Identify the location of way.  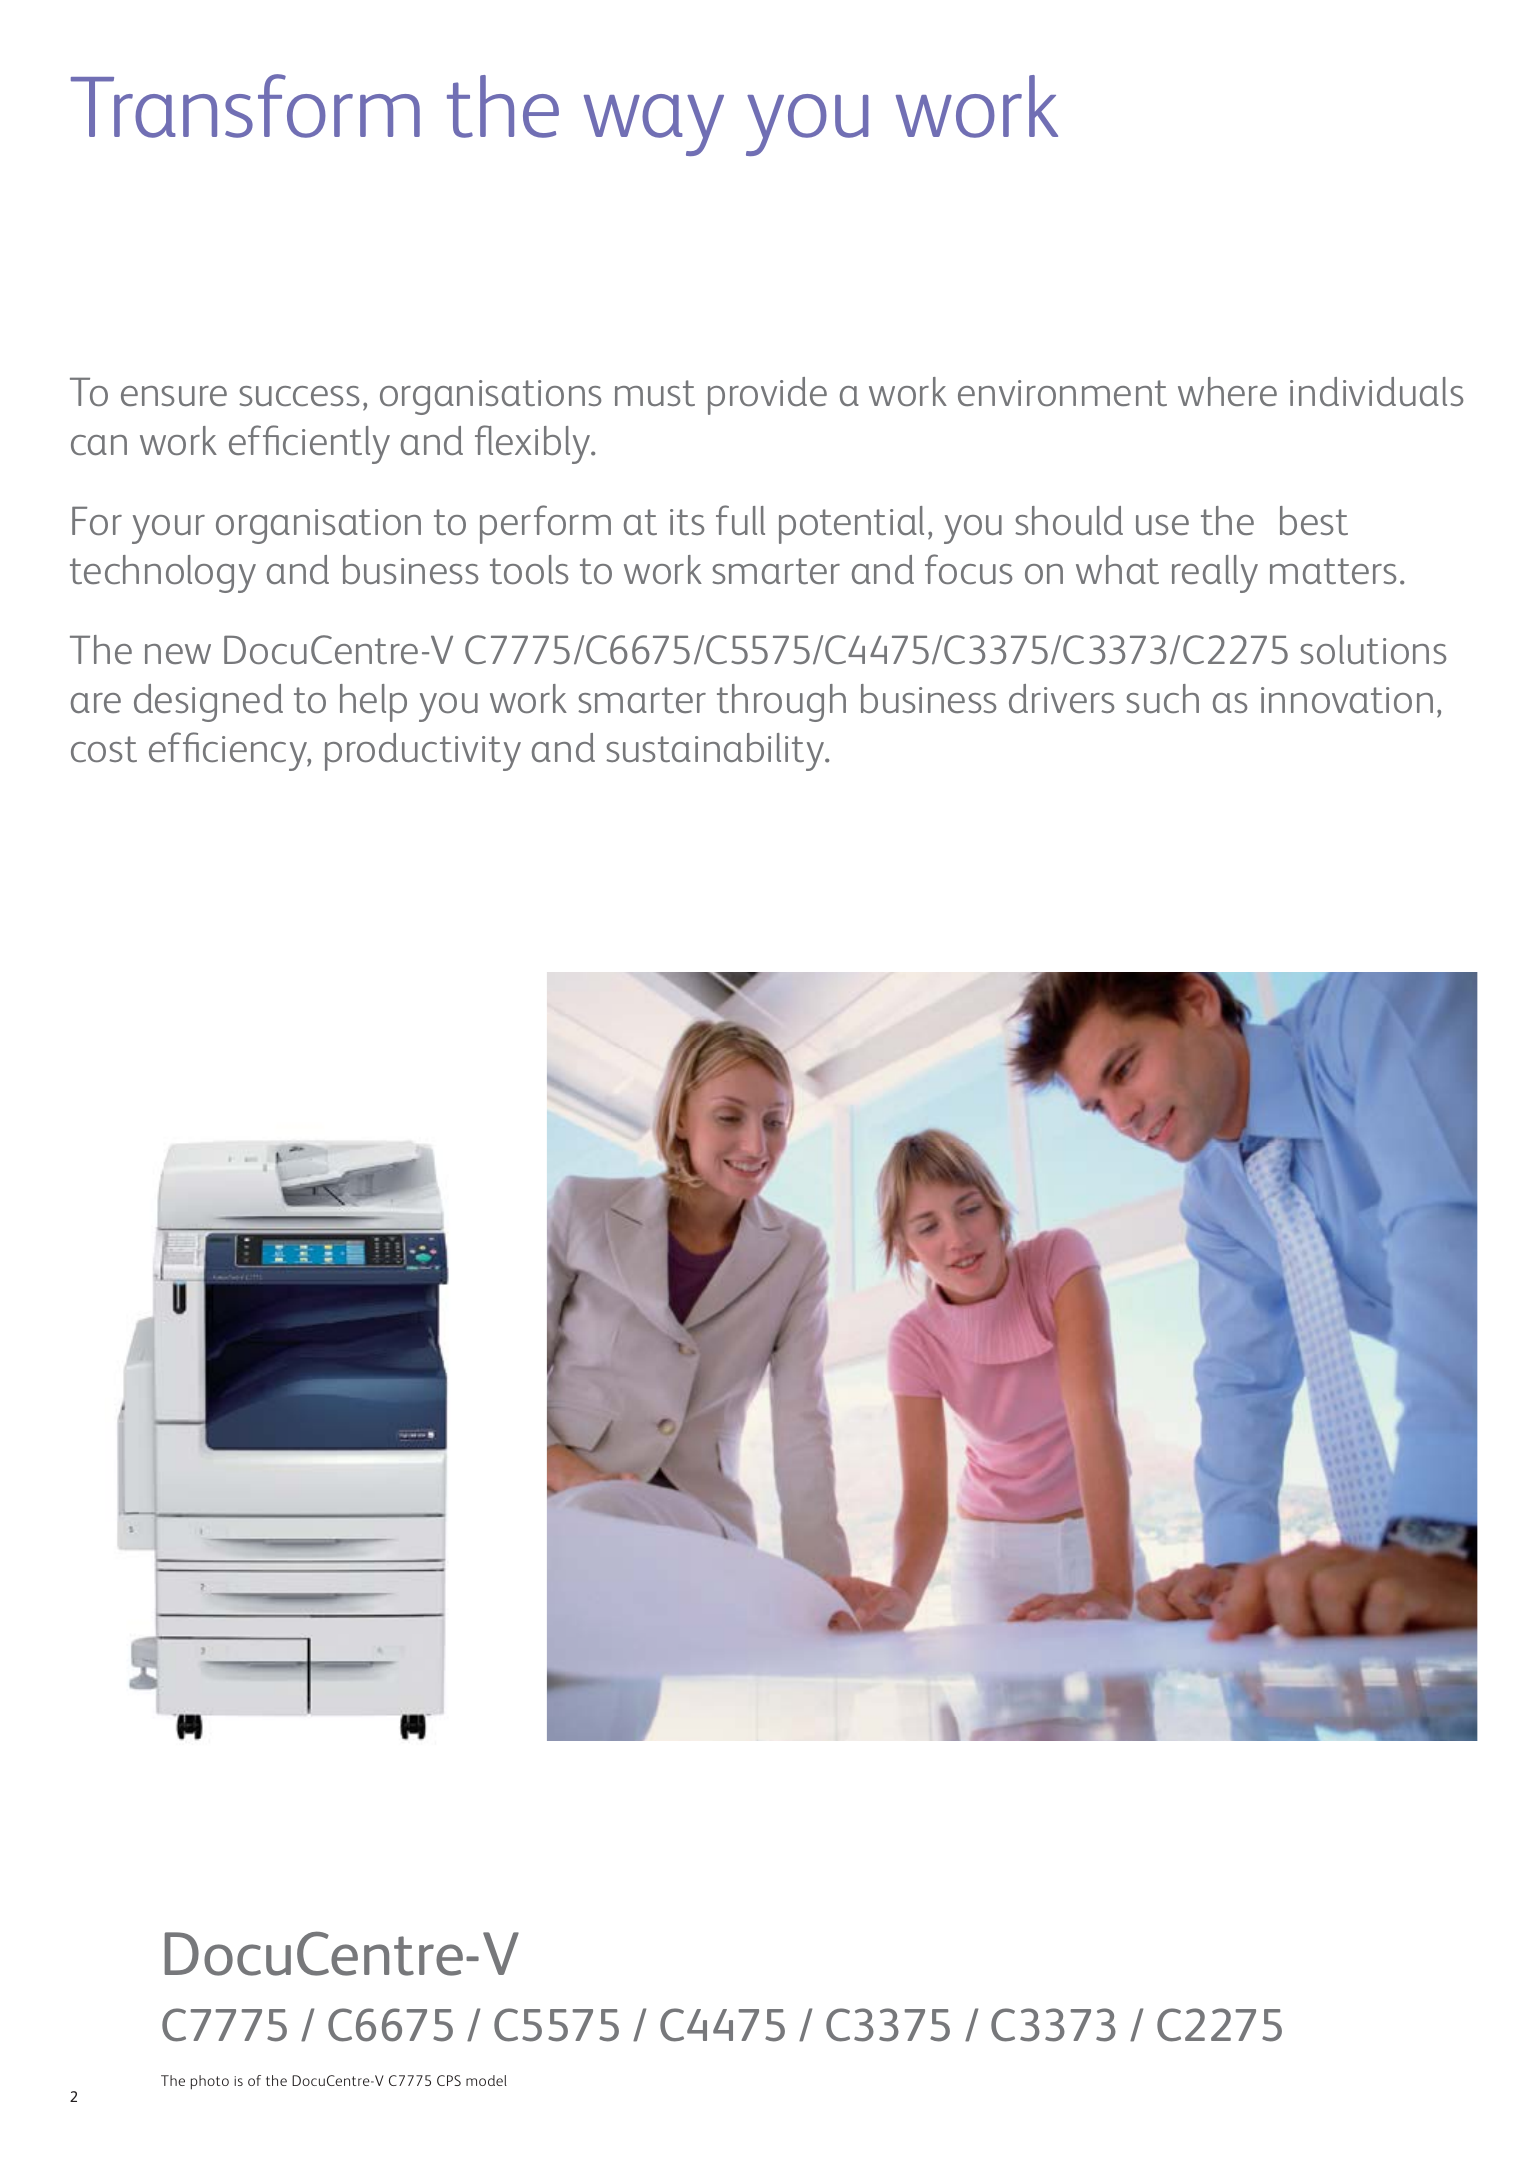
(654, 125).
